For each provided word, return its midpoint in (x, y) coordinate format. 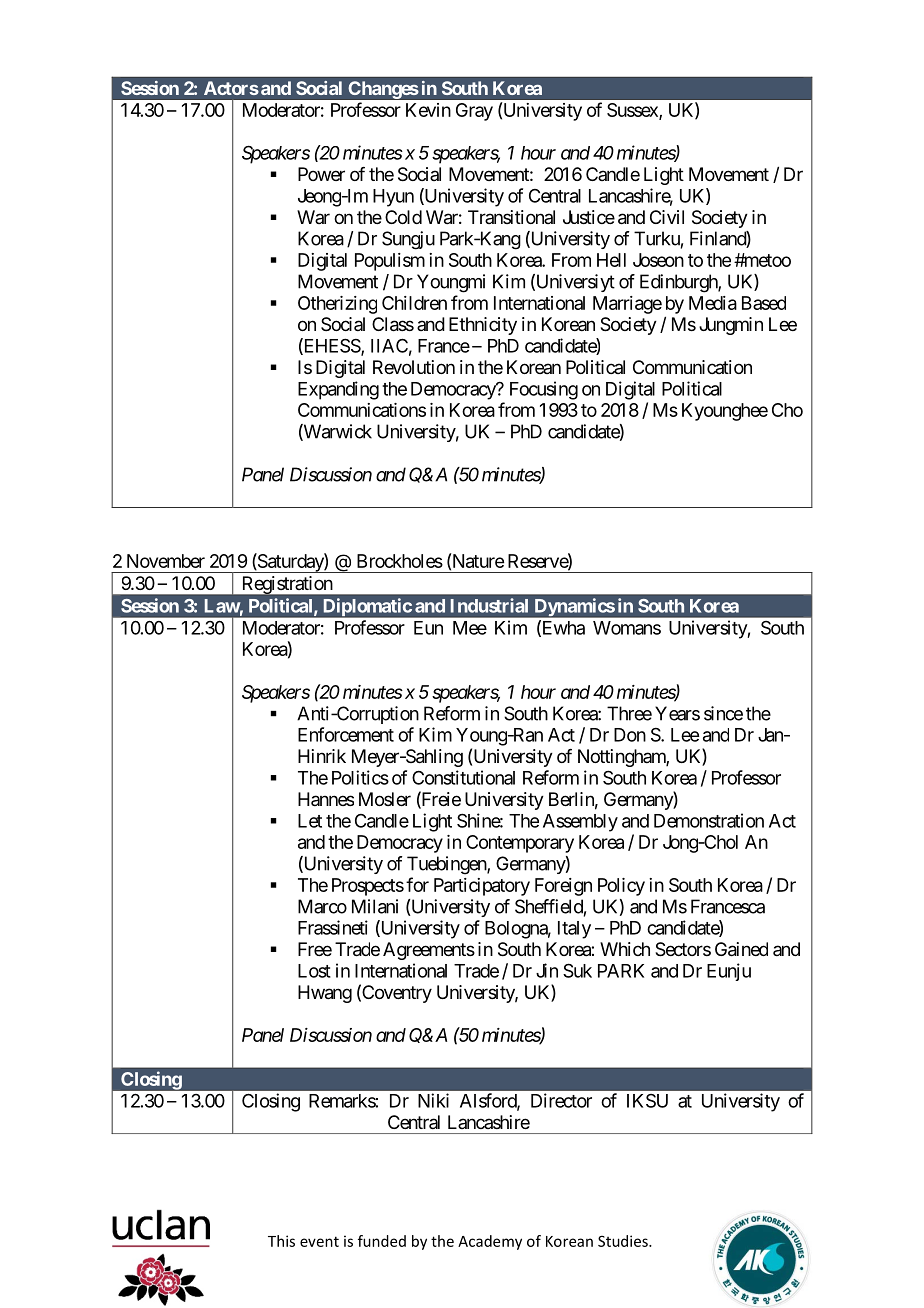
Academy (490, 1242)
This (281, 1241)
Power (321, 174)
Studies (624, 1241)
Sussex (633, 111)
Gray (474, 112)
